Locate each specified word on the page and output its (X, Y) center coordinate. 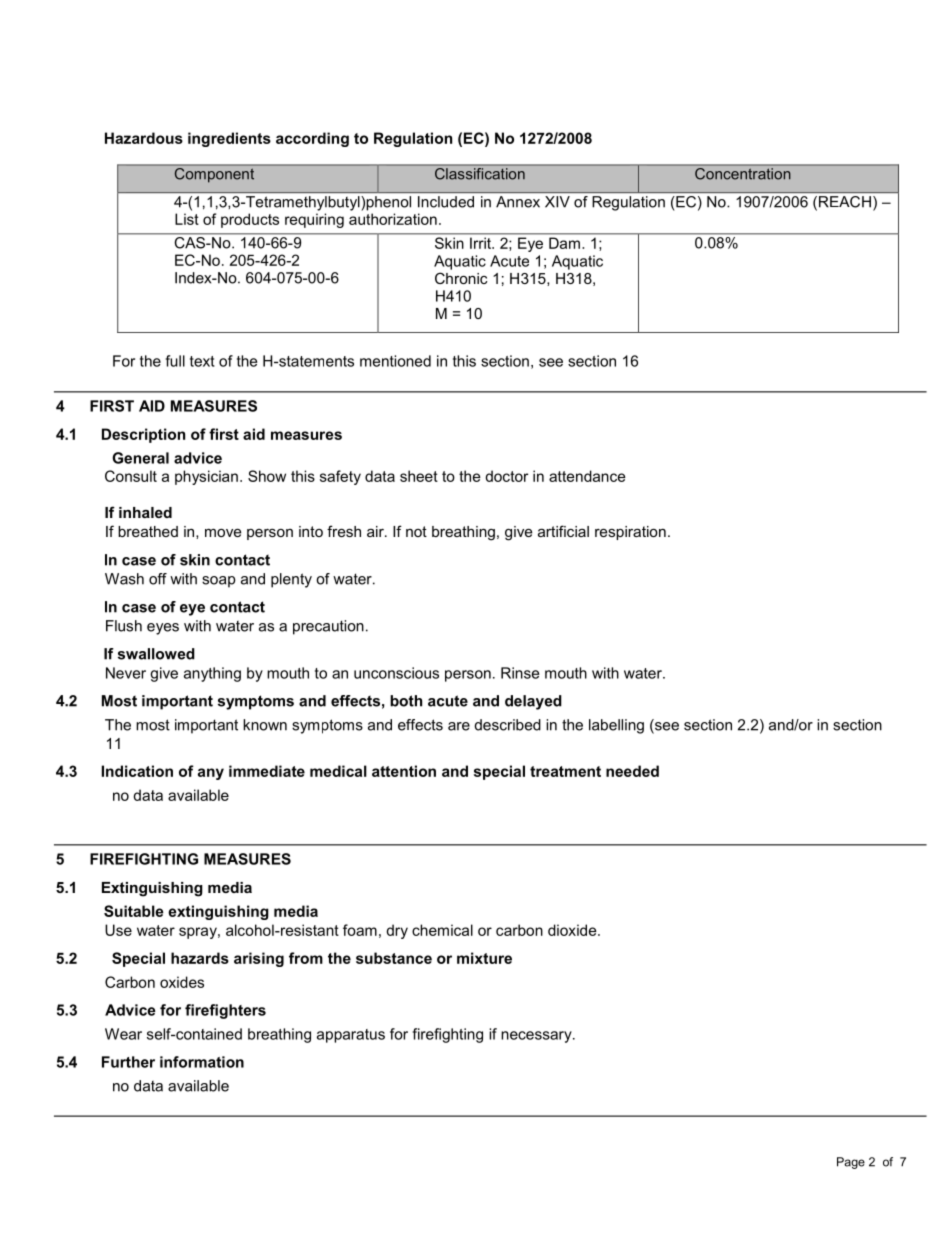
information (202, 1062)
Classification (480, 174)
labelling (616, 726)
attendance (587, 476)
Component (214, 175)
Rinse (520, 673)
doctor (506, 476)
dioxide (573, 930)
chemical (442, 930)
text (202, 361)
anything (212, 674)
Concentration (742, 174)
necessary (537, 1037)
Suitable (134, 911)
